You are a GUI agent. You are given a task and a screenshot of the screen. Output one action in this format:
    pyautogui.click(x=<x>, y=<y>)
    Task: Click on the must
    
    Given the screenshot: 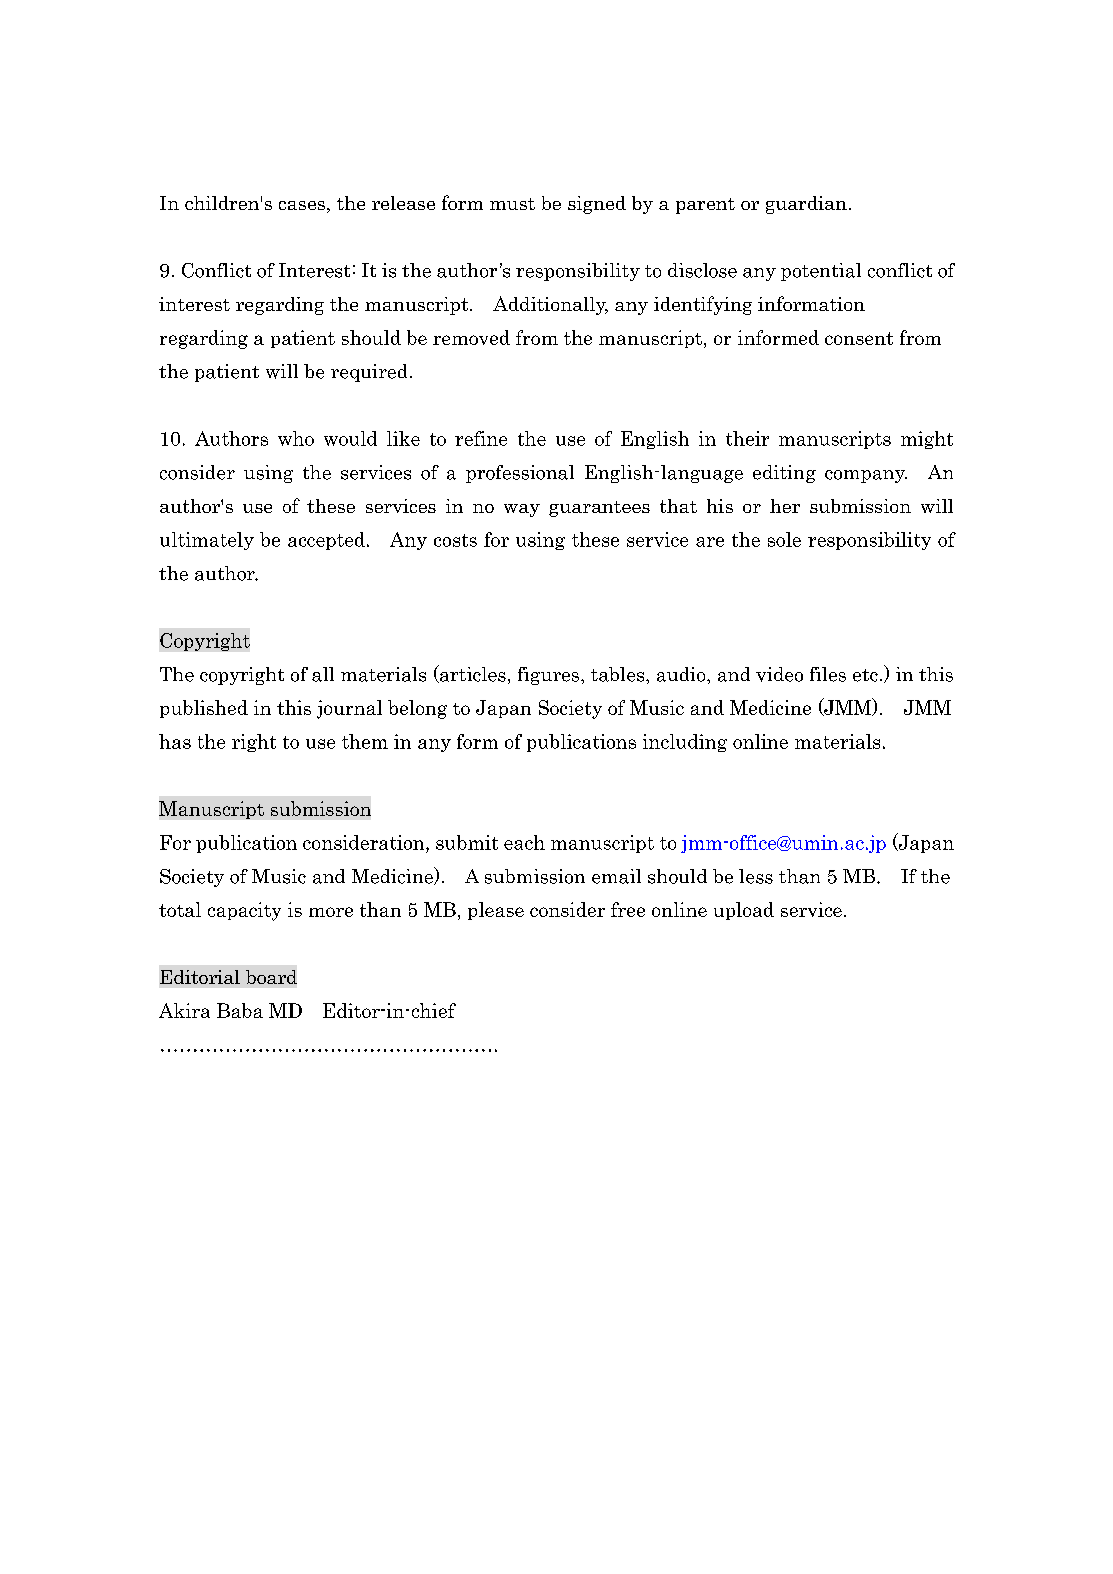 What is the action you would take?
    pyautogui.click(x=512, y=204)
